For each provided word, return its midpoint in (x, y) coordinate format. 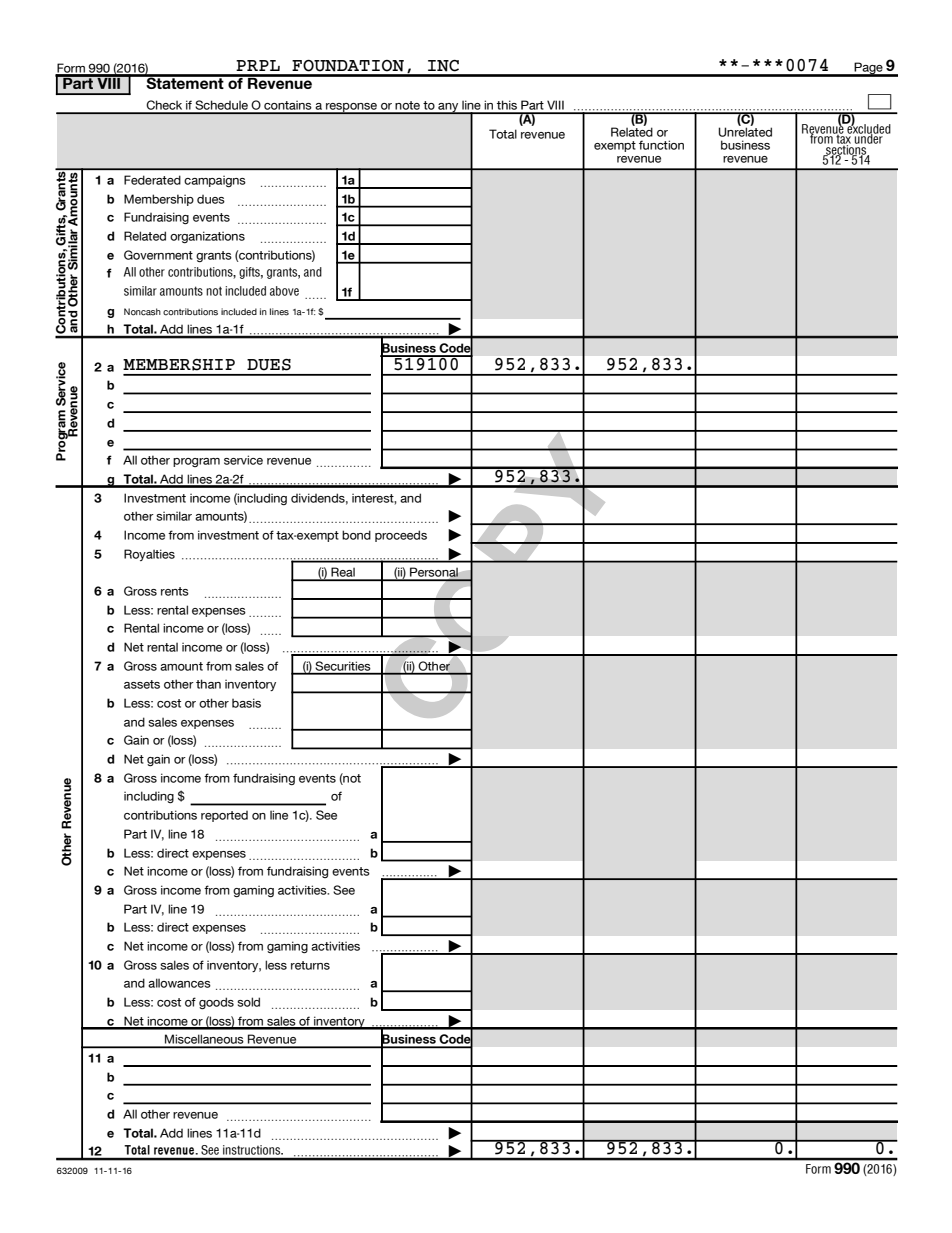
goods (216, 1003)
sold (248, 1002)
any (448, 108)
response (352, 108)
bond (356, 535)
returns (310, 965)
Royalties (149, 555)
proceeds (401, 536)
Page (869, 69)
